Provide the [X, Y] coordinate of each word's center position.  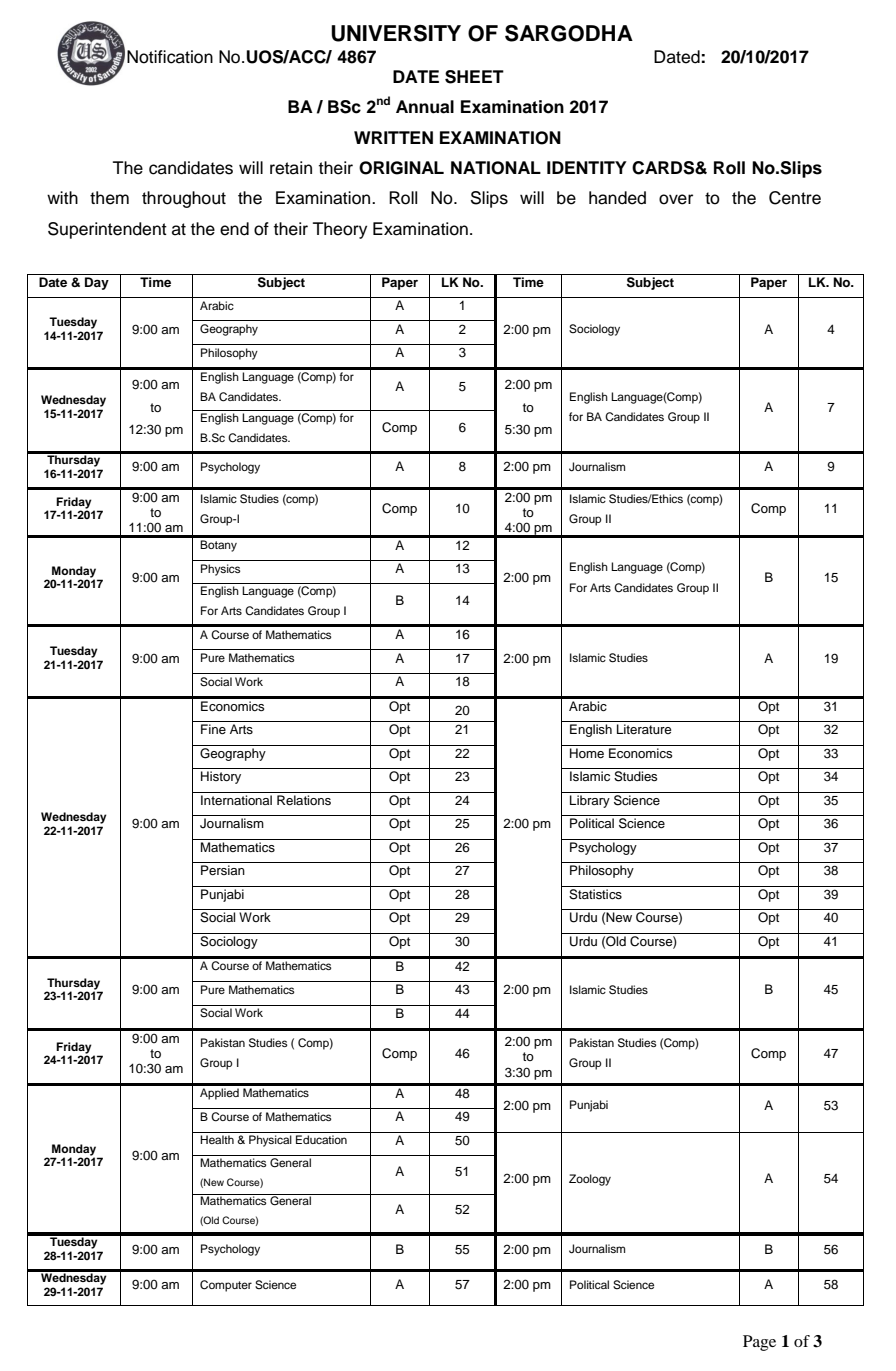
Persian [223, 870]
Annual [425, 107]
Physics [221, 570]
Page [759, 1343]
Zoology [590, 1180]
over [676, 199]
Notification [170, 57]
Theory [340, 230]
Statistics [595, 894]
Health [217, 1139]
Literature [644, 729]
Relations [304, 800]
